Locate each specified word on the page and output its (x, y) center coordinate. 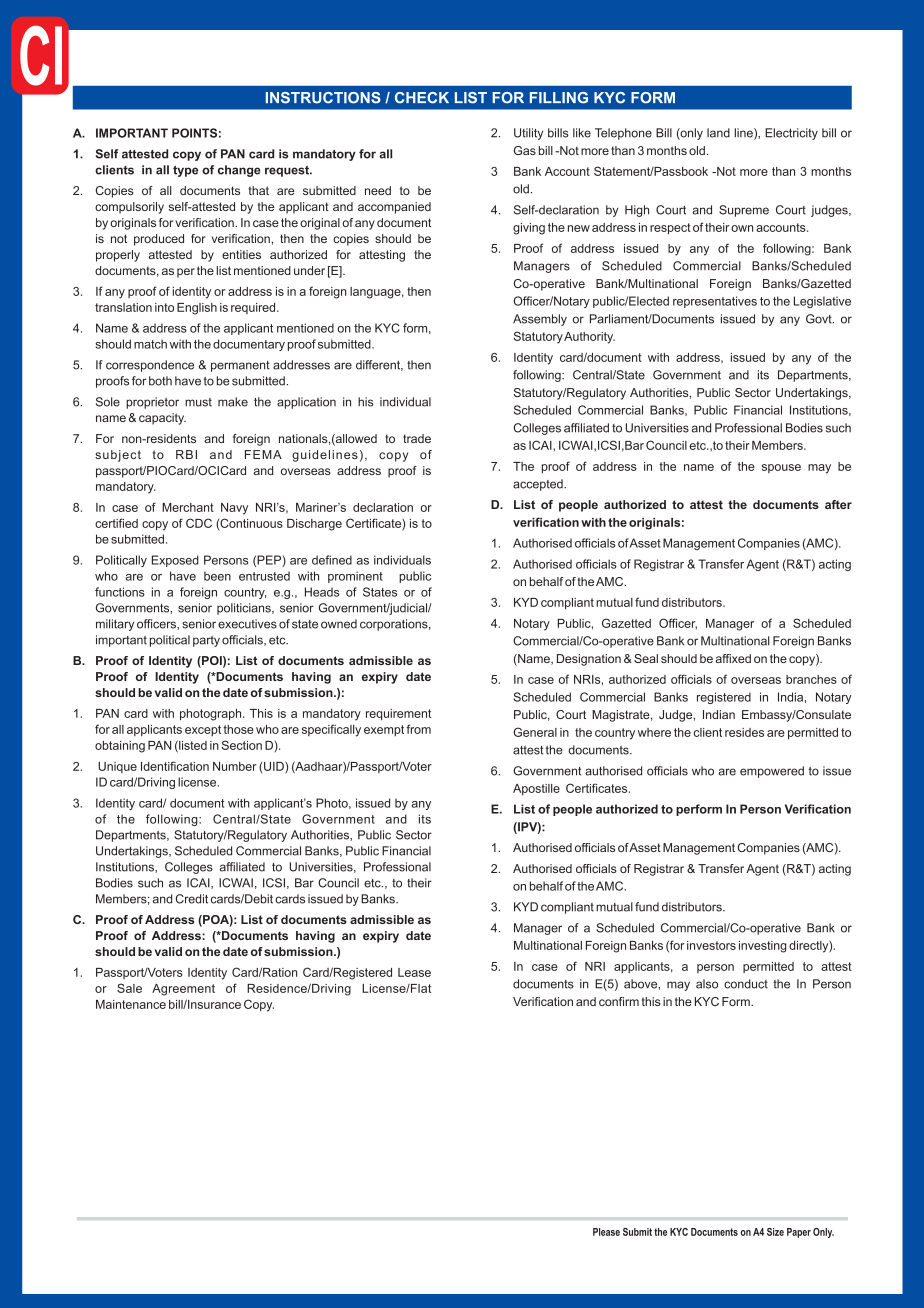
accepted (539, 485)
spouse (781, 468)
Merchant (188, 507)
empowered (772, 772)
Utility (528, 134)
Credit (192, 899)
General (535, 732)
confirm (619, 1001)
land (718, 133)
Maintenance (131, 1004)
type (185, 171)
